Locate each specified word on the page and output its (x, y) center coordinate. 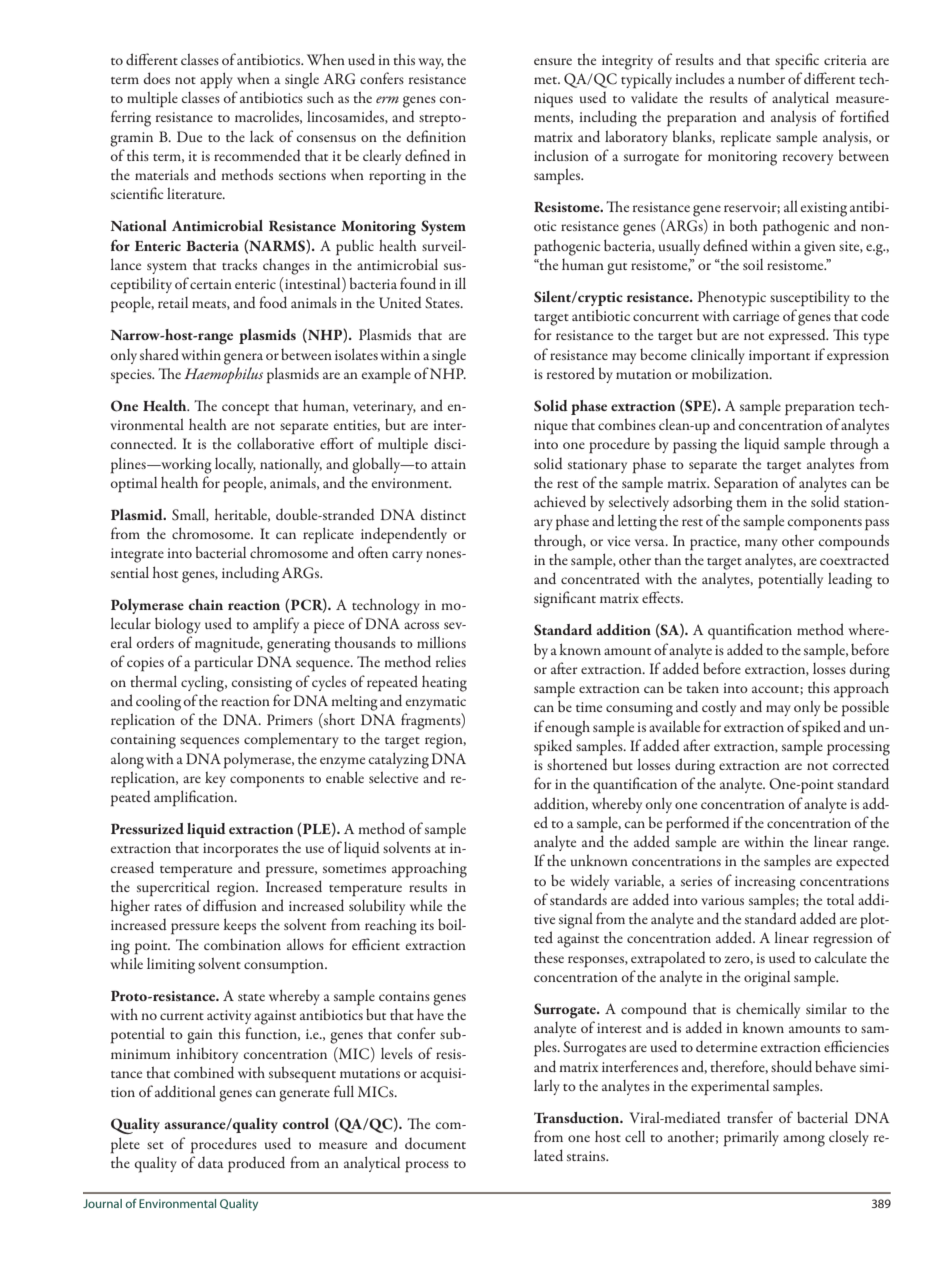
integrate (137, 555)
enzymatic (436, 703)
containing (143, 741)
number (761, 78)
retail (173, 302)
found (418, 283)
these (549, 957)
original (767, 979)
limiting (171, 966)
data (211, 1162)
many (761, 544)
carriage (756, 318)
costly (719, 708)
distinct (443, 514)
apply (216, 80)
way (431, 63)
